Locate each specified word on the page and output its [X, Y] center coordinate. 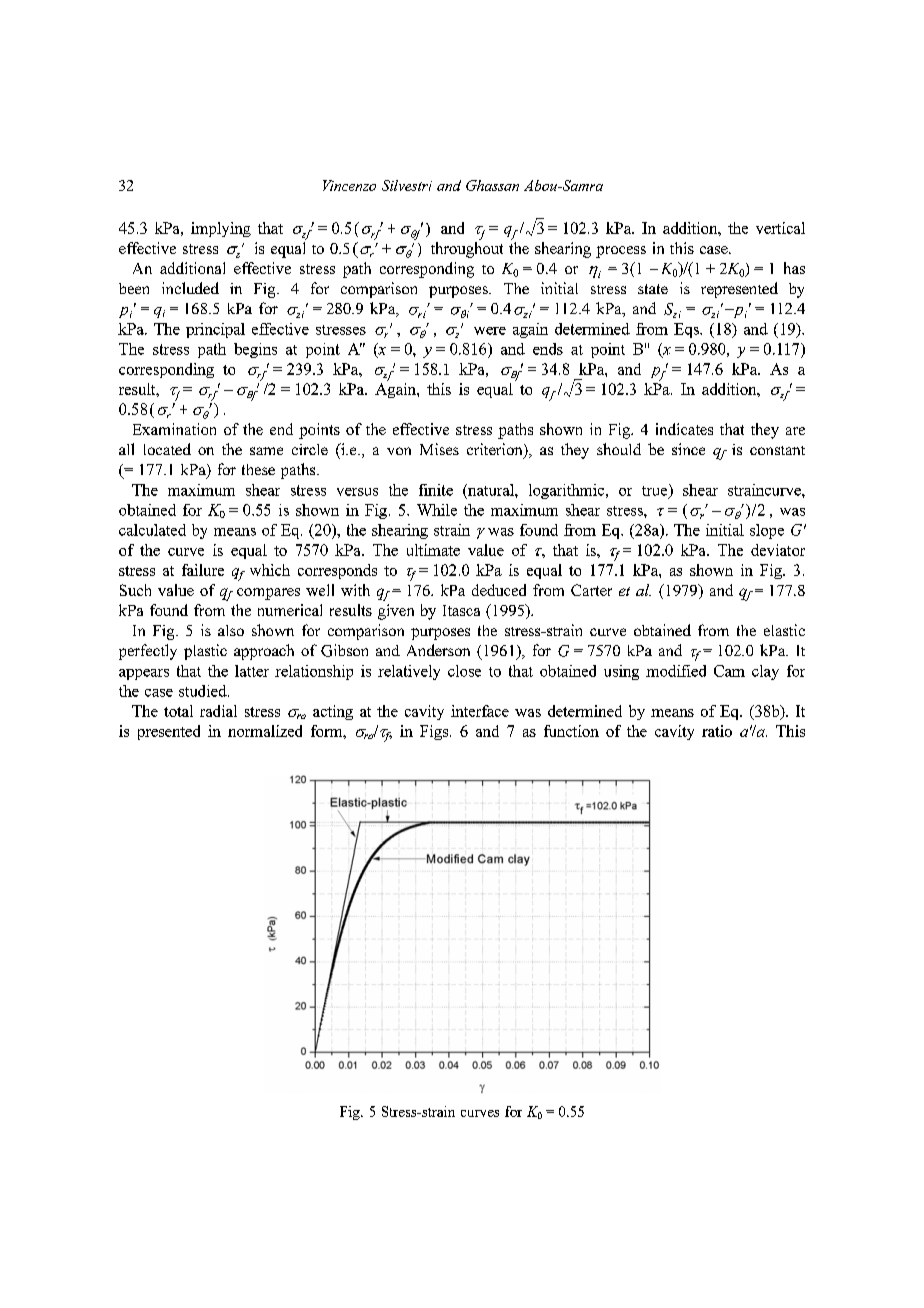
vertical [780, 228]
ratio [717, 731]
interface [480, 711]
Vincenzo [349, 185]
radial [218, 711]
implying [221, 229]
